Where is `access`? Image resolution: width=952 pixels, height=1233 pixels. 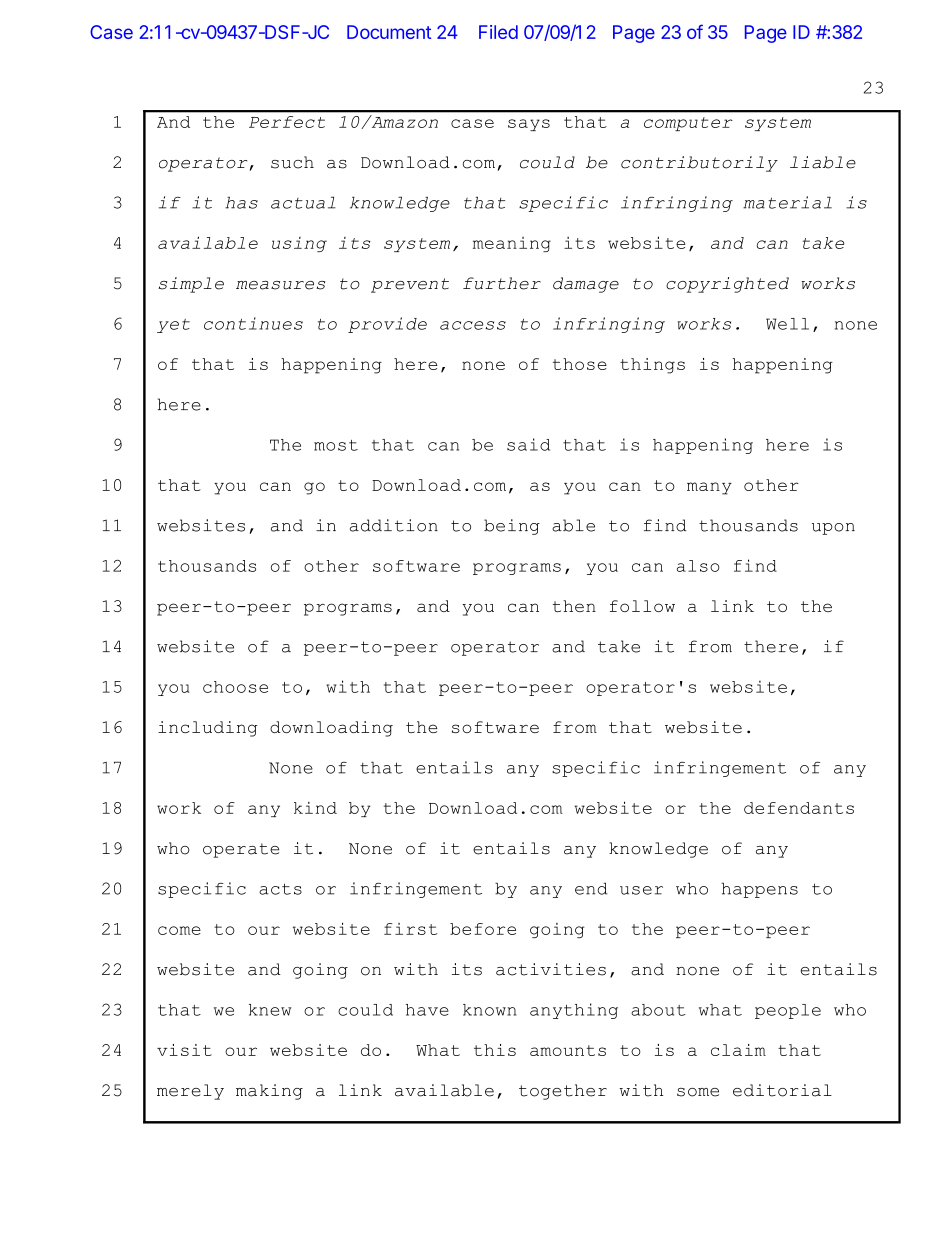 access is located at coordinates (473, 325).
